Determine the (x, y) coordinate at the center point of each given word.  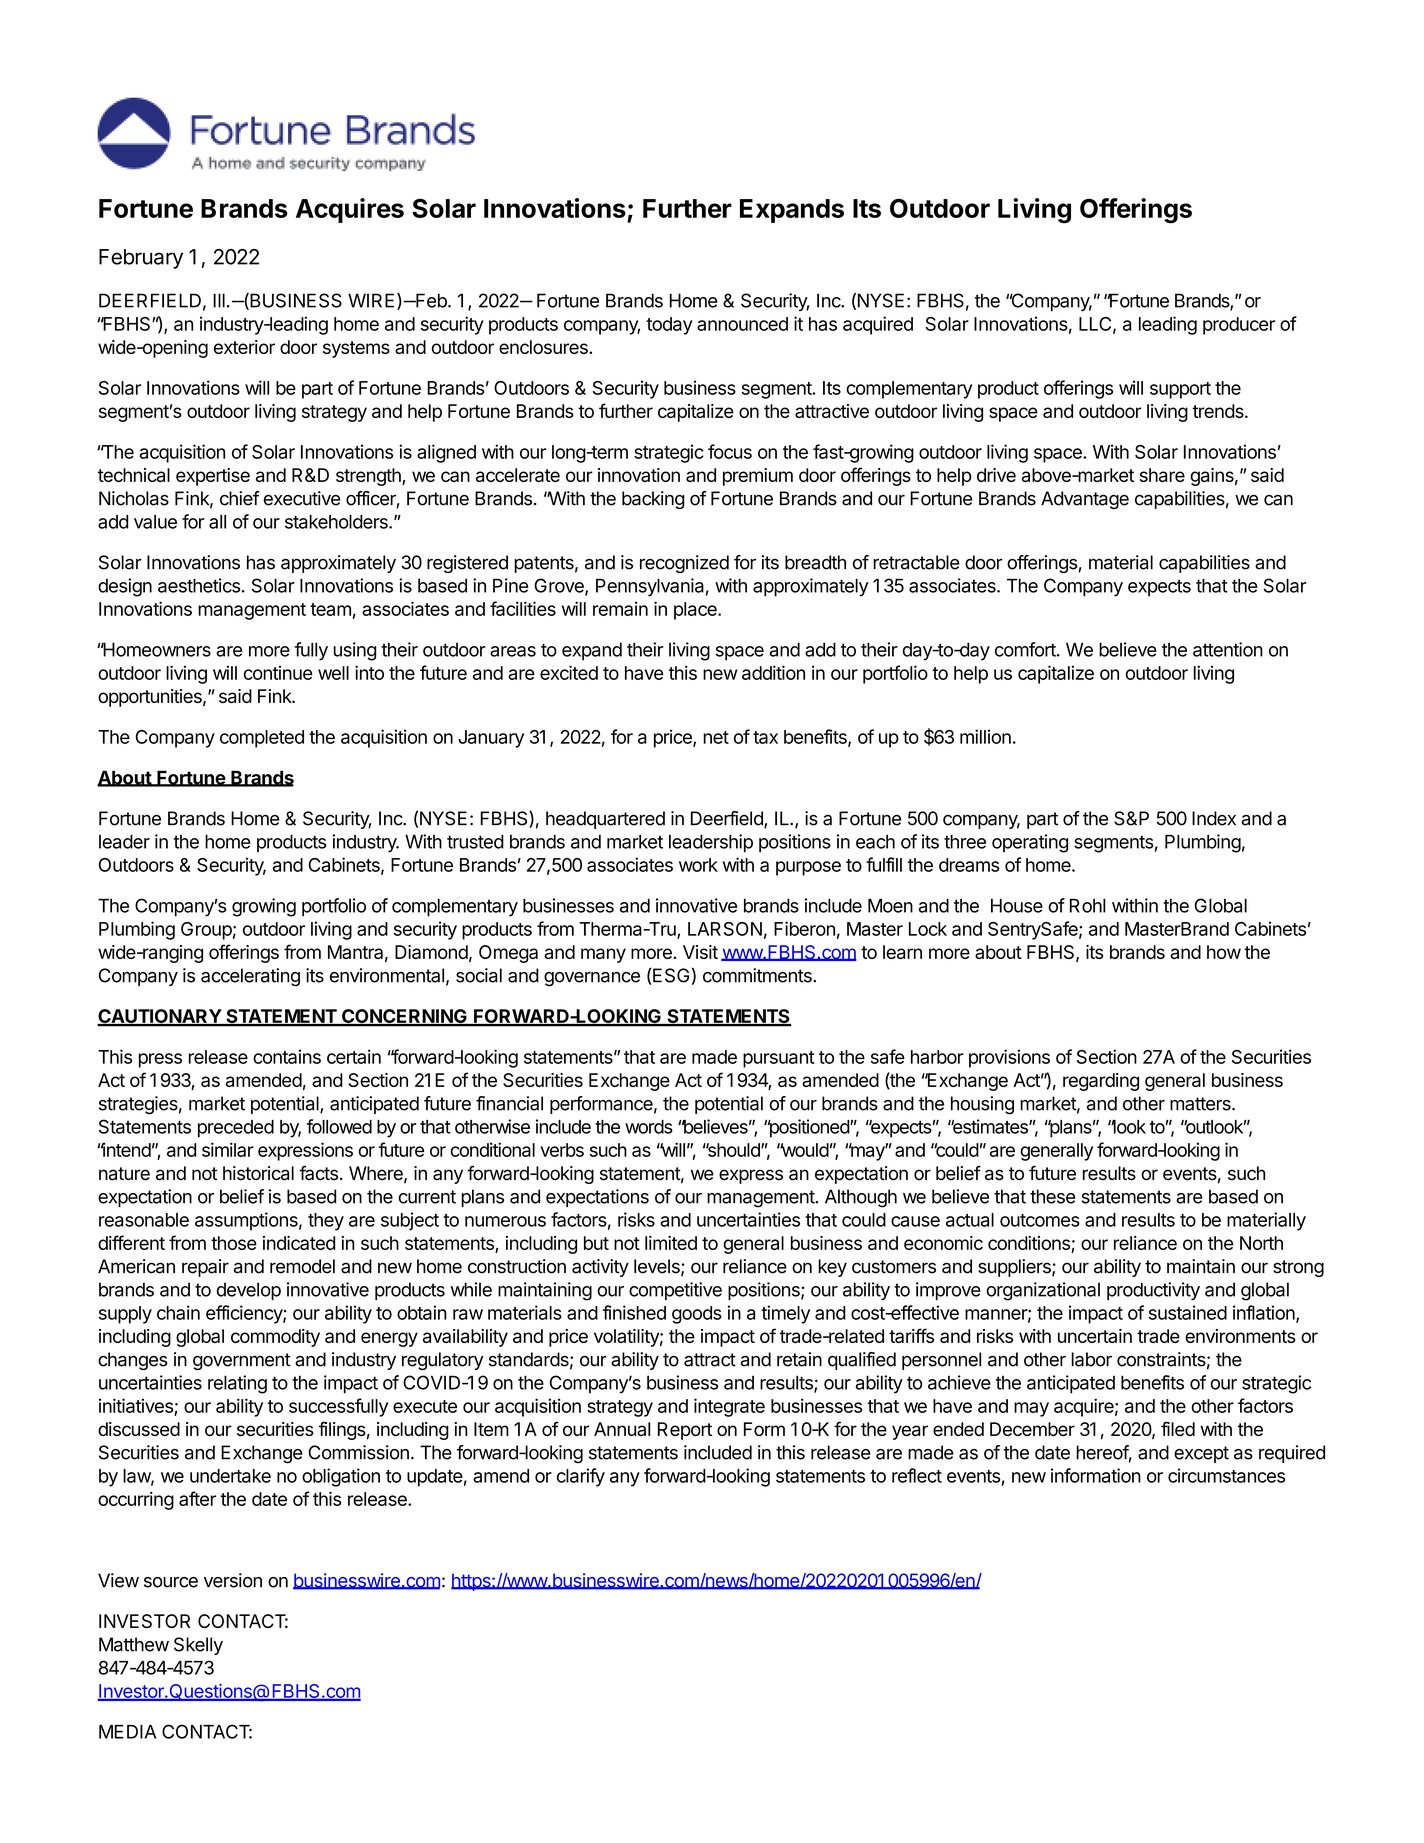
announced (742, 324)
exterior (244, 347)
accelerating (250, 977)
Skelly (198, 1646)
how (1224, 952)
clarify (581, 1477)
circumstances (1226, 1475)
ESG (671, 975)
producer (1239, 326)
